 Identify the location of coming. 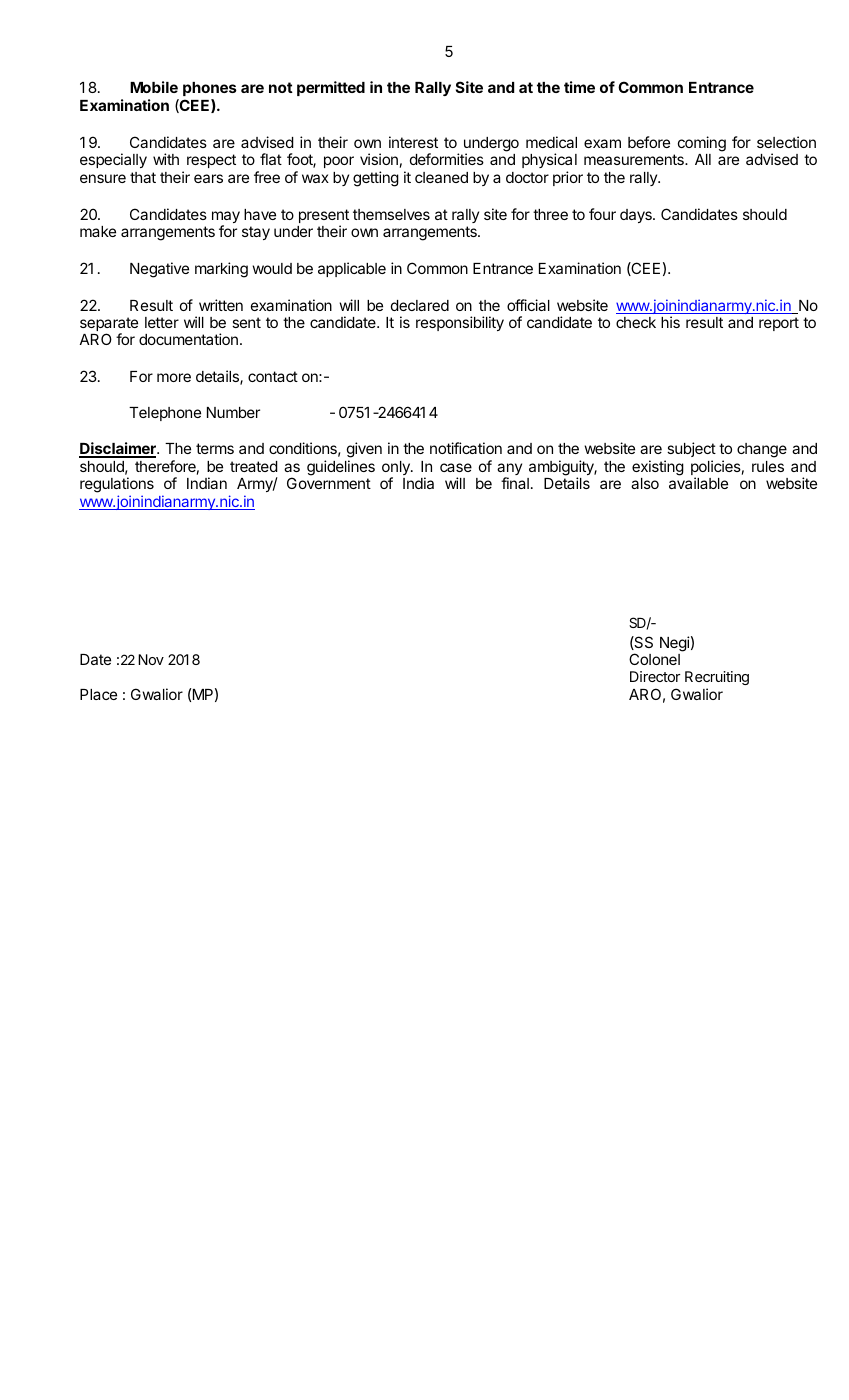
(702, 144).
